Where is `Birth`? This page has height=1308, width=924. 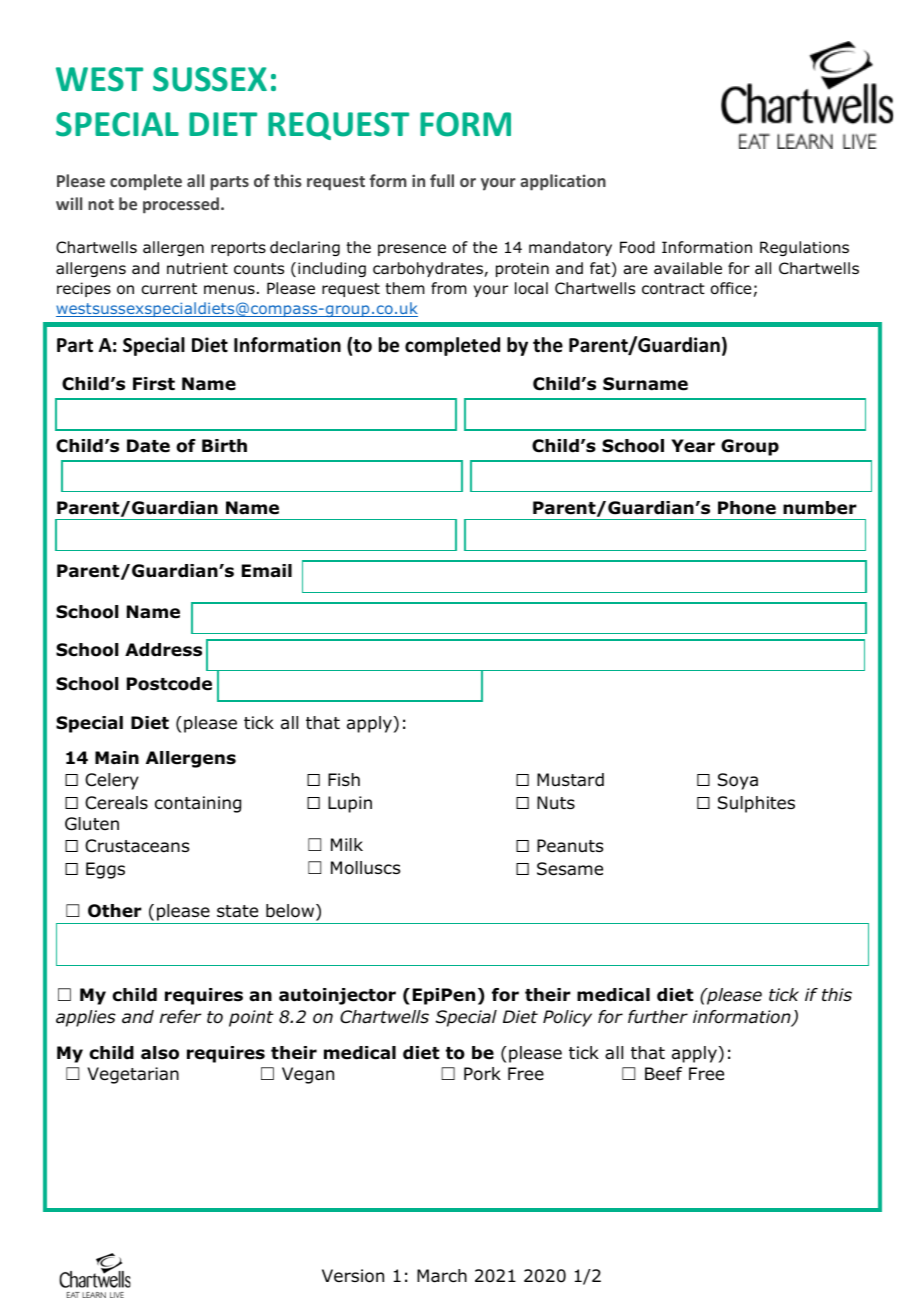
Birth is located at coordinates (224, 445).
